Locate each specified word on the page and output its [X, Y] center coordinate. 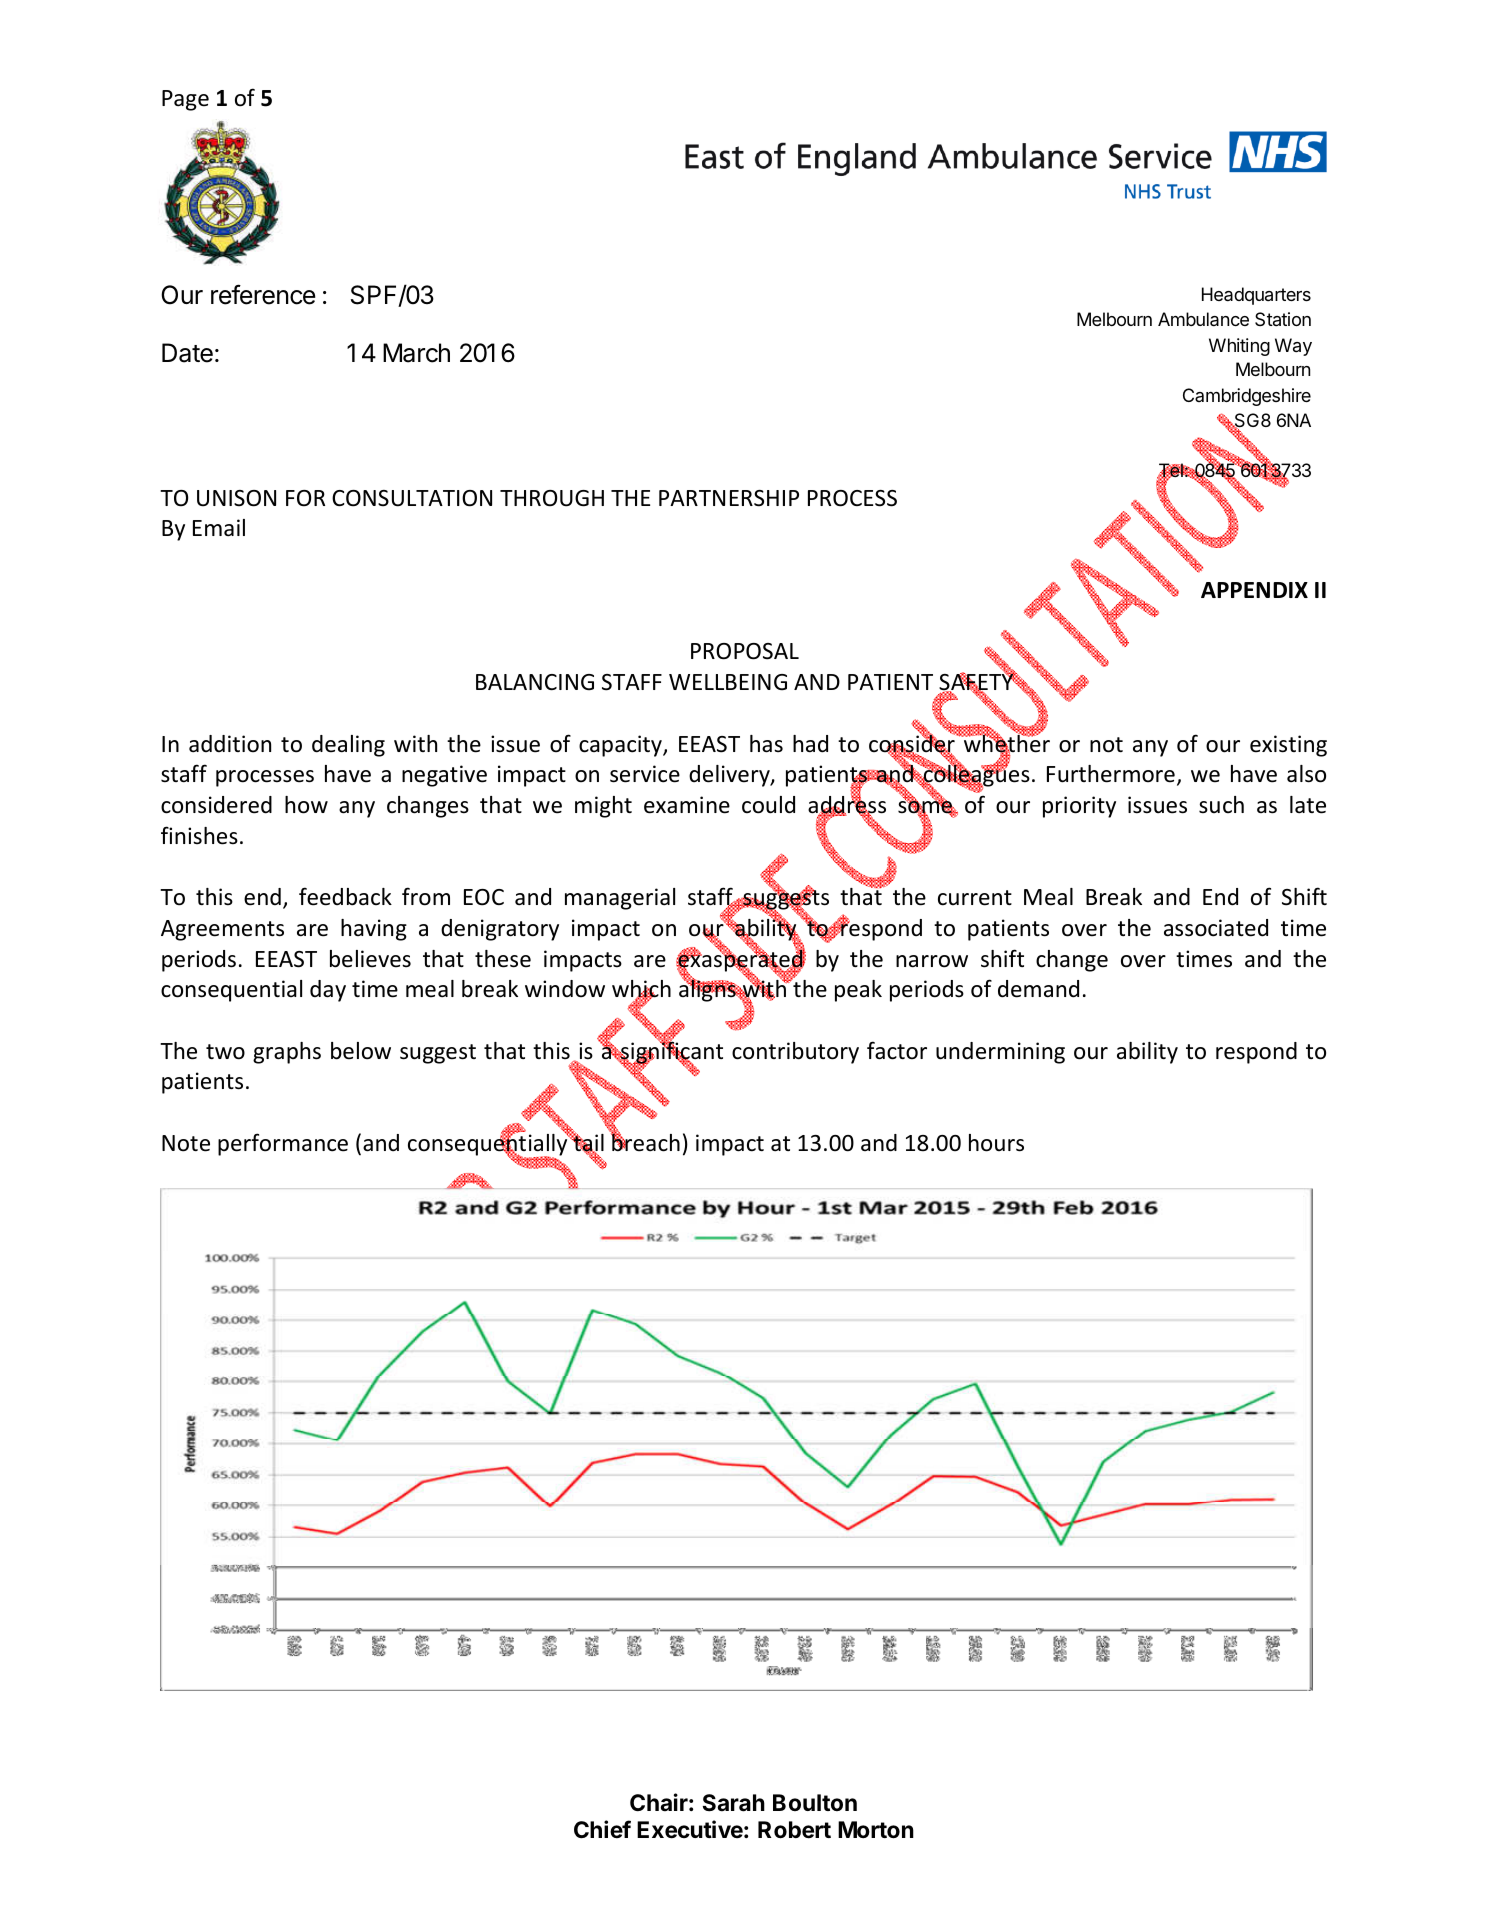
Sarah [734, 1803]
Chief [602, 1829]
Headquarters [1256, 296]
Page [185, 100]
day [328, 991]
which [641, 990]
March [416, 353]
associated [1216, 928]
